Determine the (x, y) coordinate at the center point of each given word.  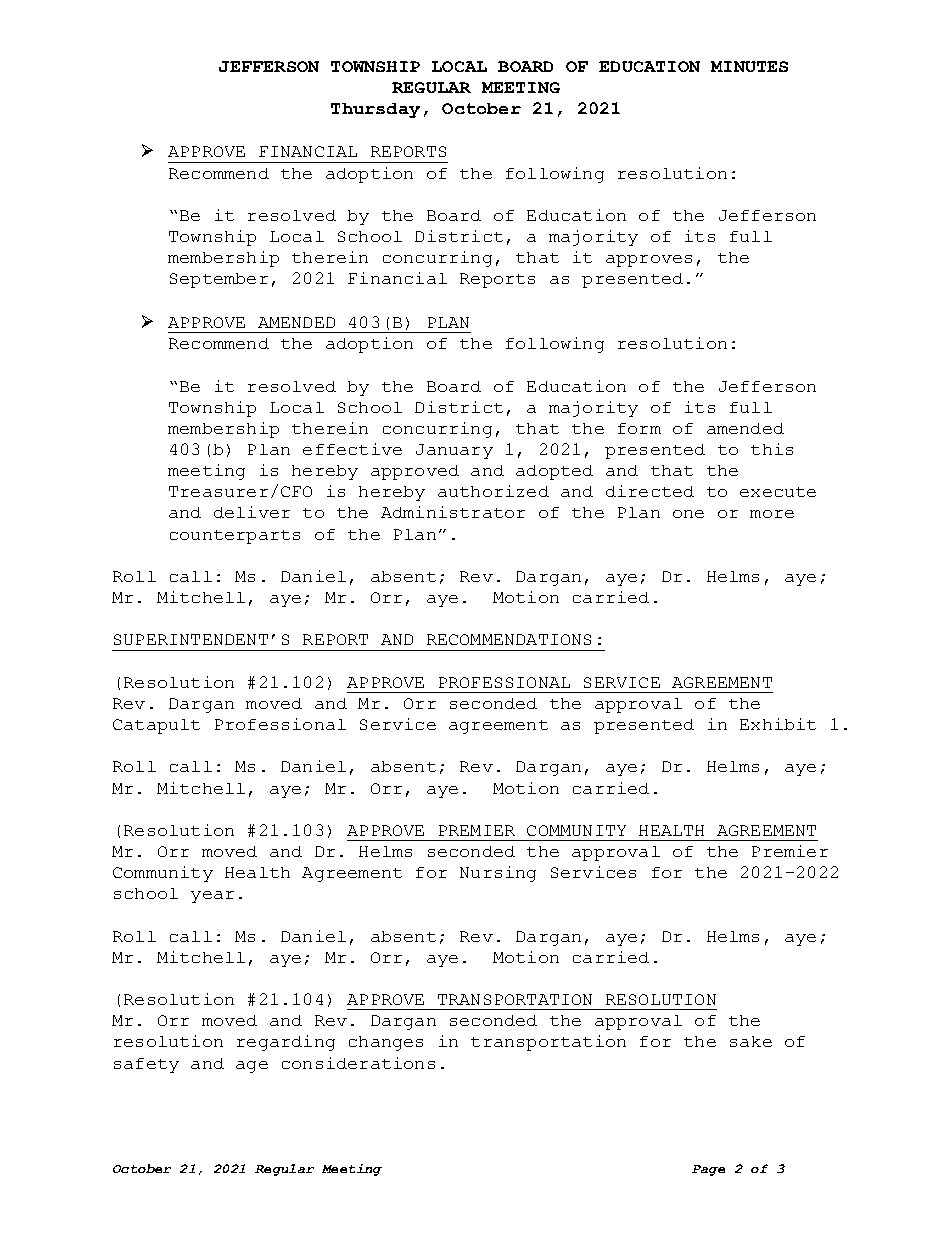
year (212, 897)
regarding (286, 1043)
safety (146, 1065)
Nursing (498, 874)
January (454, 451)
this (772, 449)
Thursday (375, 110)
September (219, 280)
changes (386, 1043)
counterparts (235, 537)
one (688, 514)
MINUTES (749, 66)
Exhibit (778, 724)
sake (751, 1041)
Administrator (453, 512)
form (639, 428)
